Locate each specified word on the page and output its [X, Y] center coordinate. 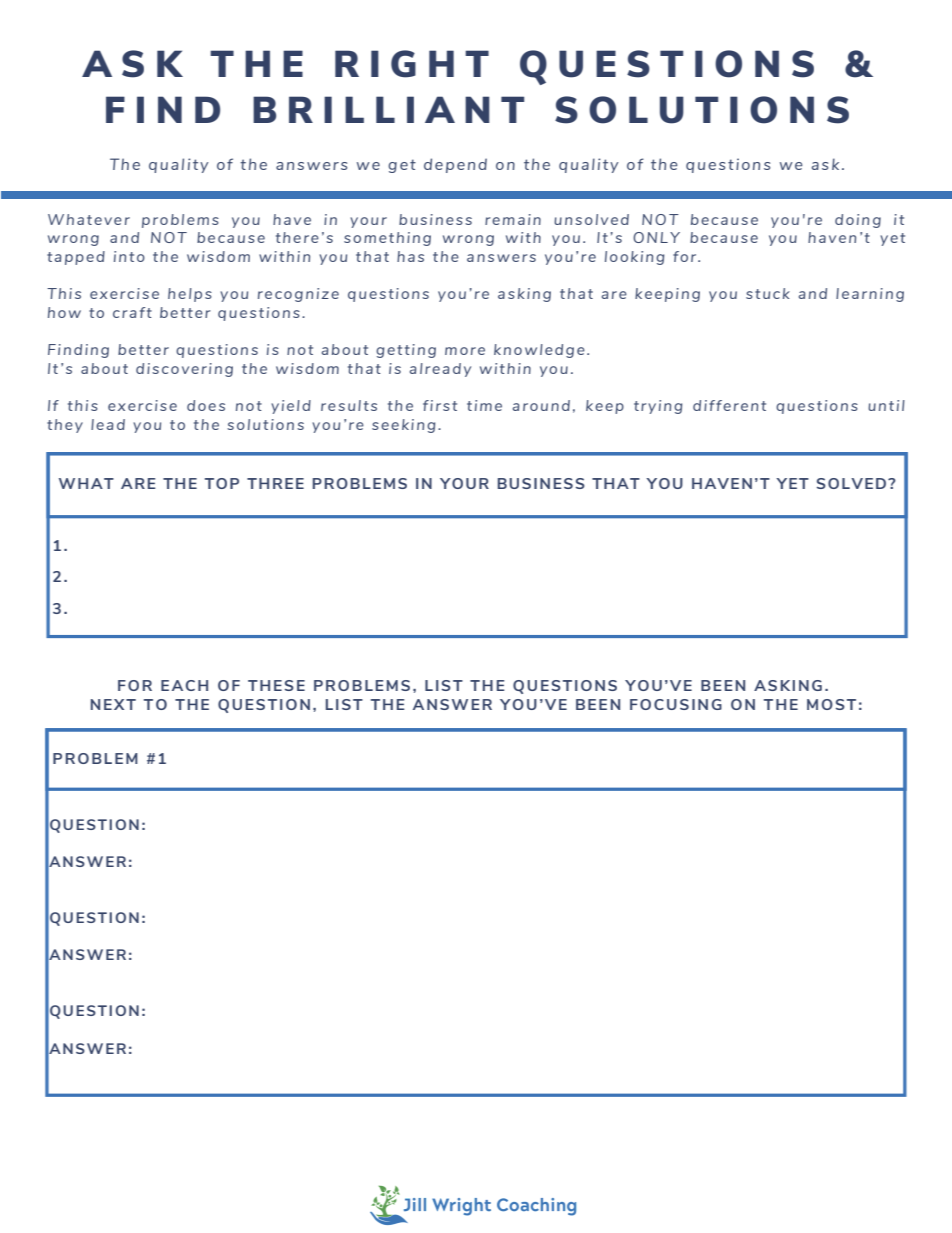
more [465, 351]
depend [455, 165]
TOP [222, 483]
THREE [275, 483]
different [729, 405]
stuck [768, 293]
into [129, 256]
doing [858, 221]
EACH [184, 685]
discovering [184, 370]
